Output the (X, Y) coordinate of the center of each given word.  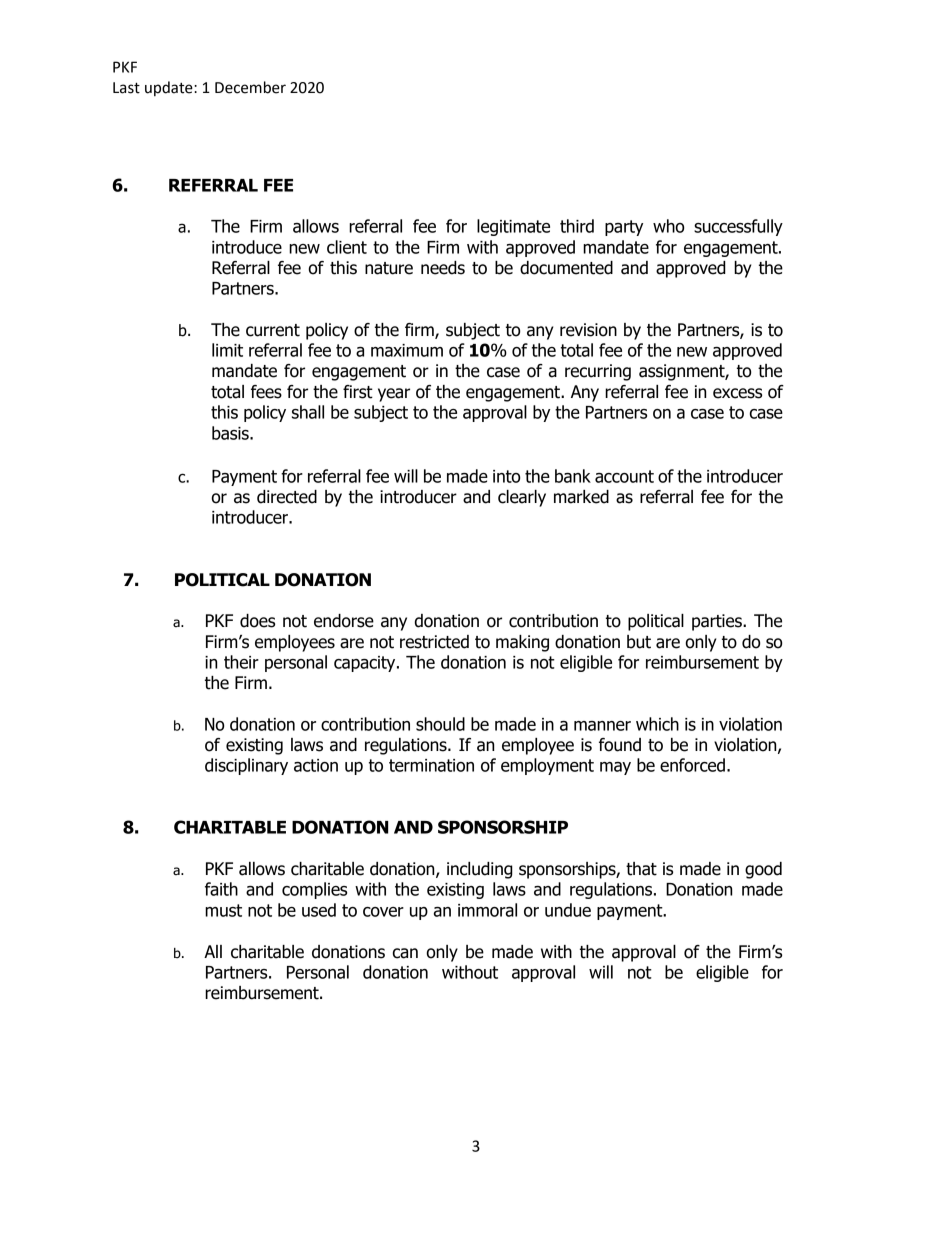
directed (287, 497)
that (641, 869)
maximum (407, 350)
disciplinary (246, 766)
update (170, 88)
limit (227, 350)
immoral (487, 910)
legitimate (513, 227)
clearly (522, 498)
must (223, 910)
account (624, 476)
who (668, 226)
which (657, 724)
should (440, 724)
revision (588, 330)
